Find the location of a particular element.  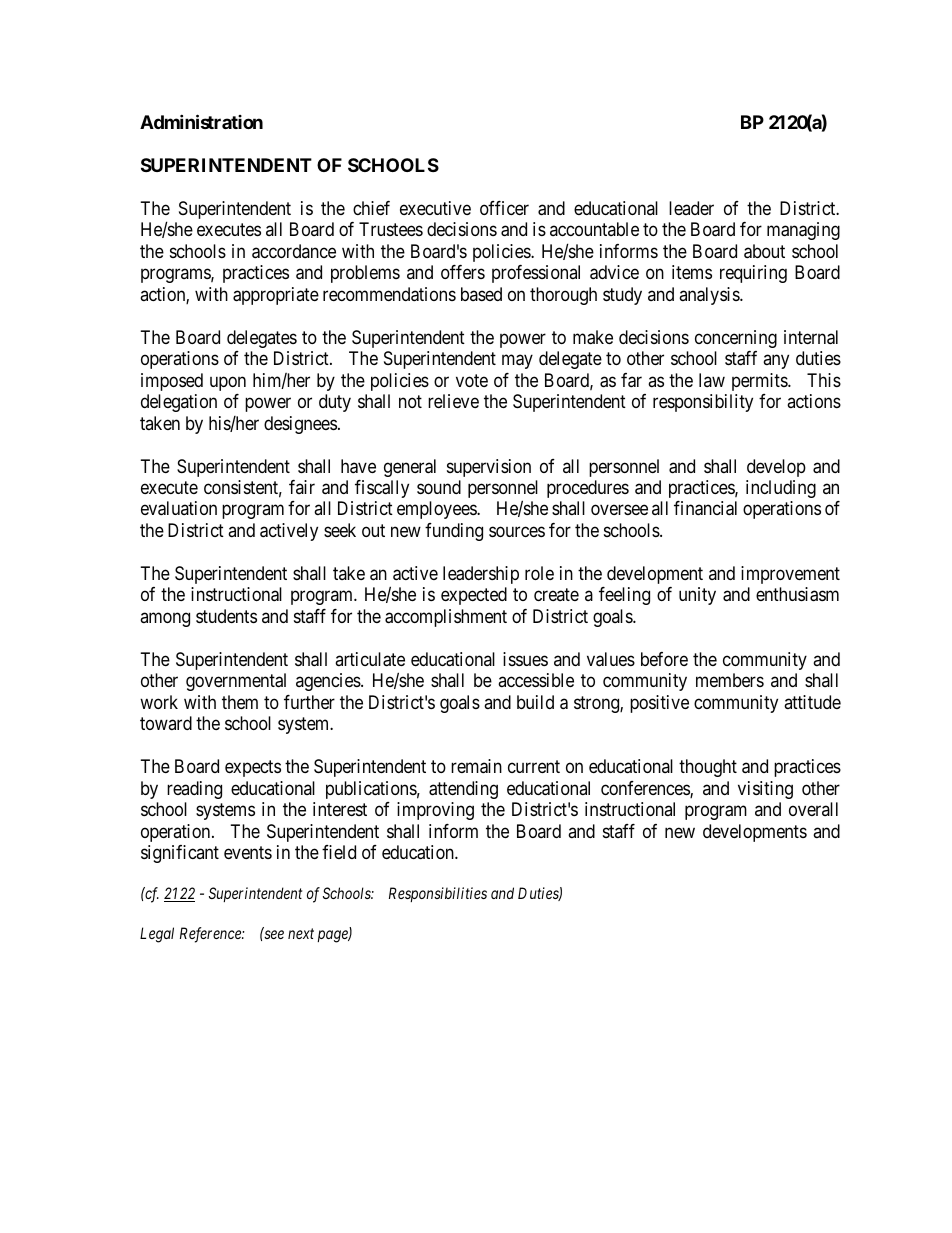

Reference is located at coordinates (211, 935).
